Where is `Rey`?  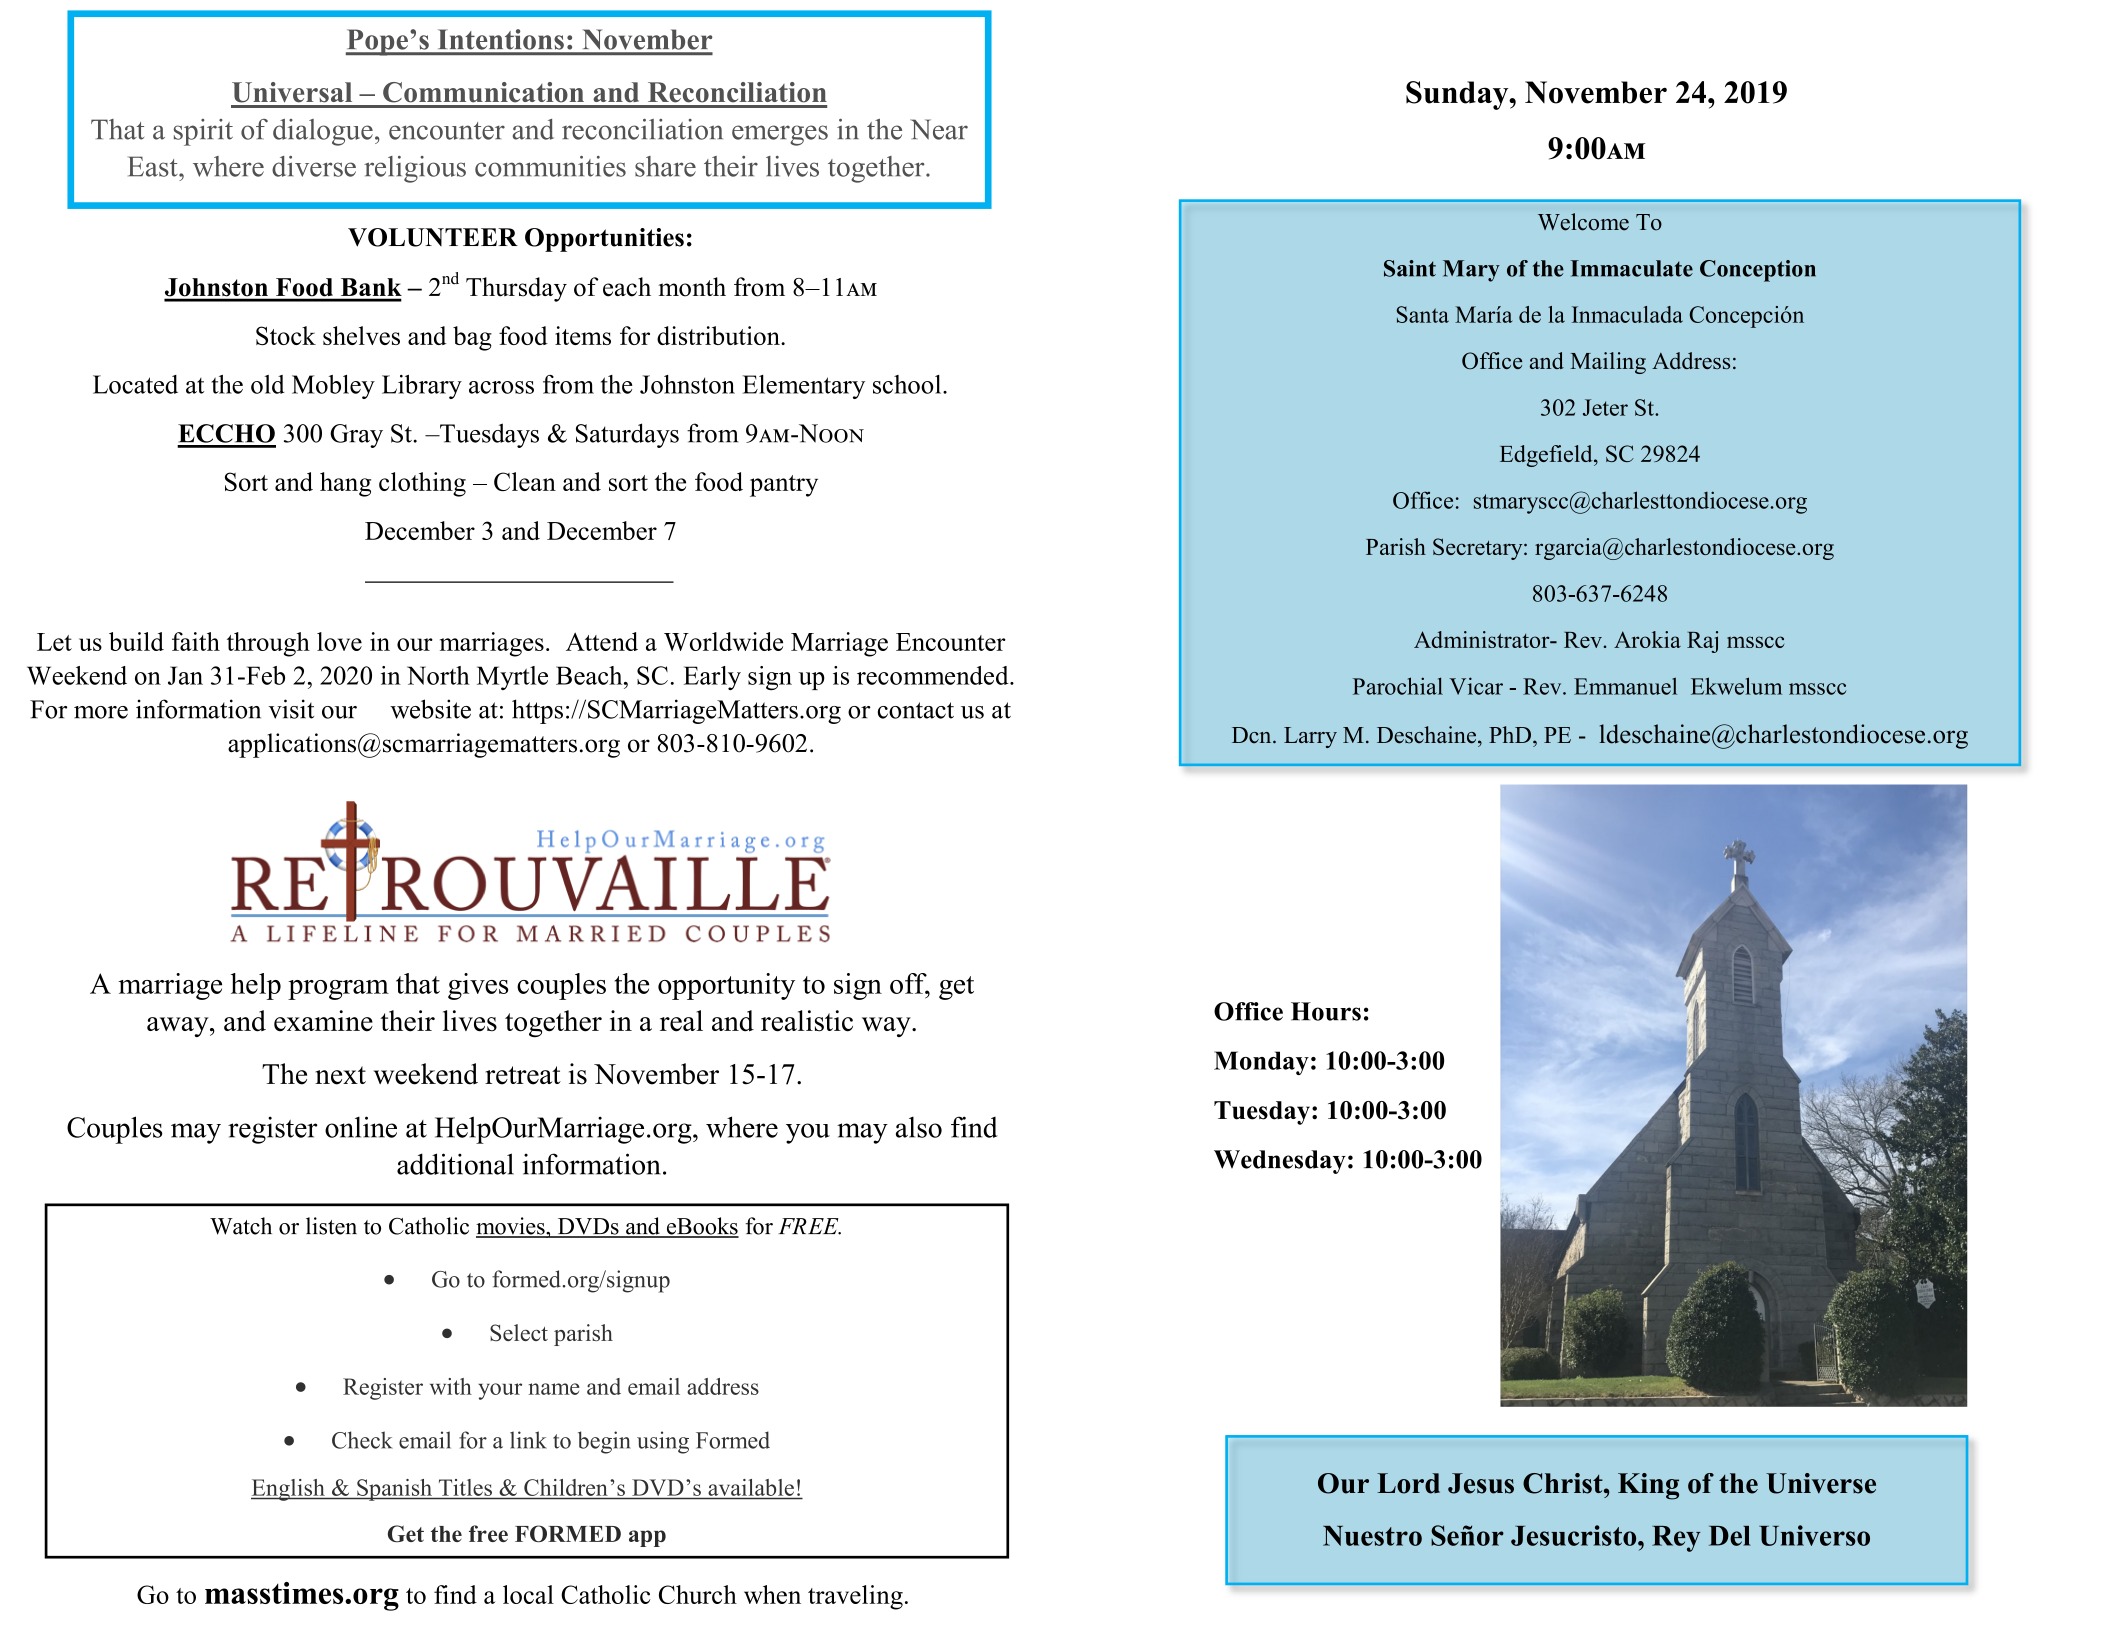
Rey is located at coordinates (1676, 1539).
